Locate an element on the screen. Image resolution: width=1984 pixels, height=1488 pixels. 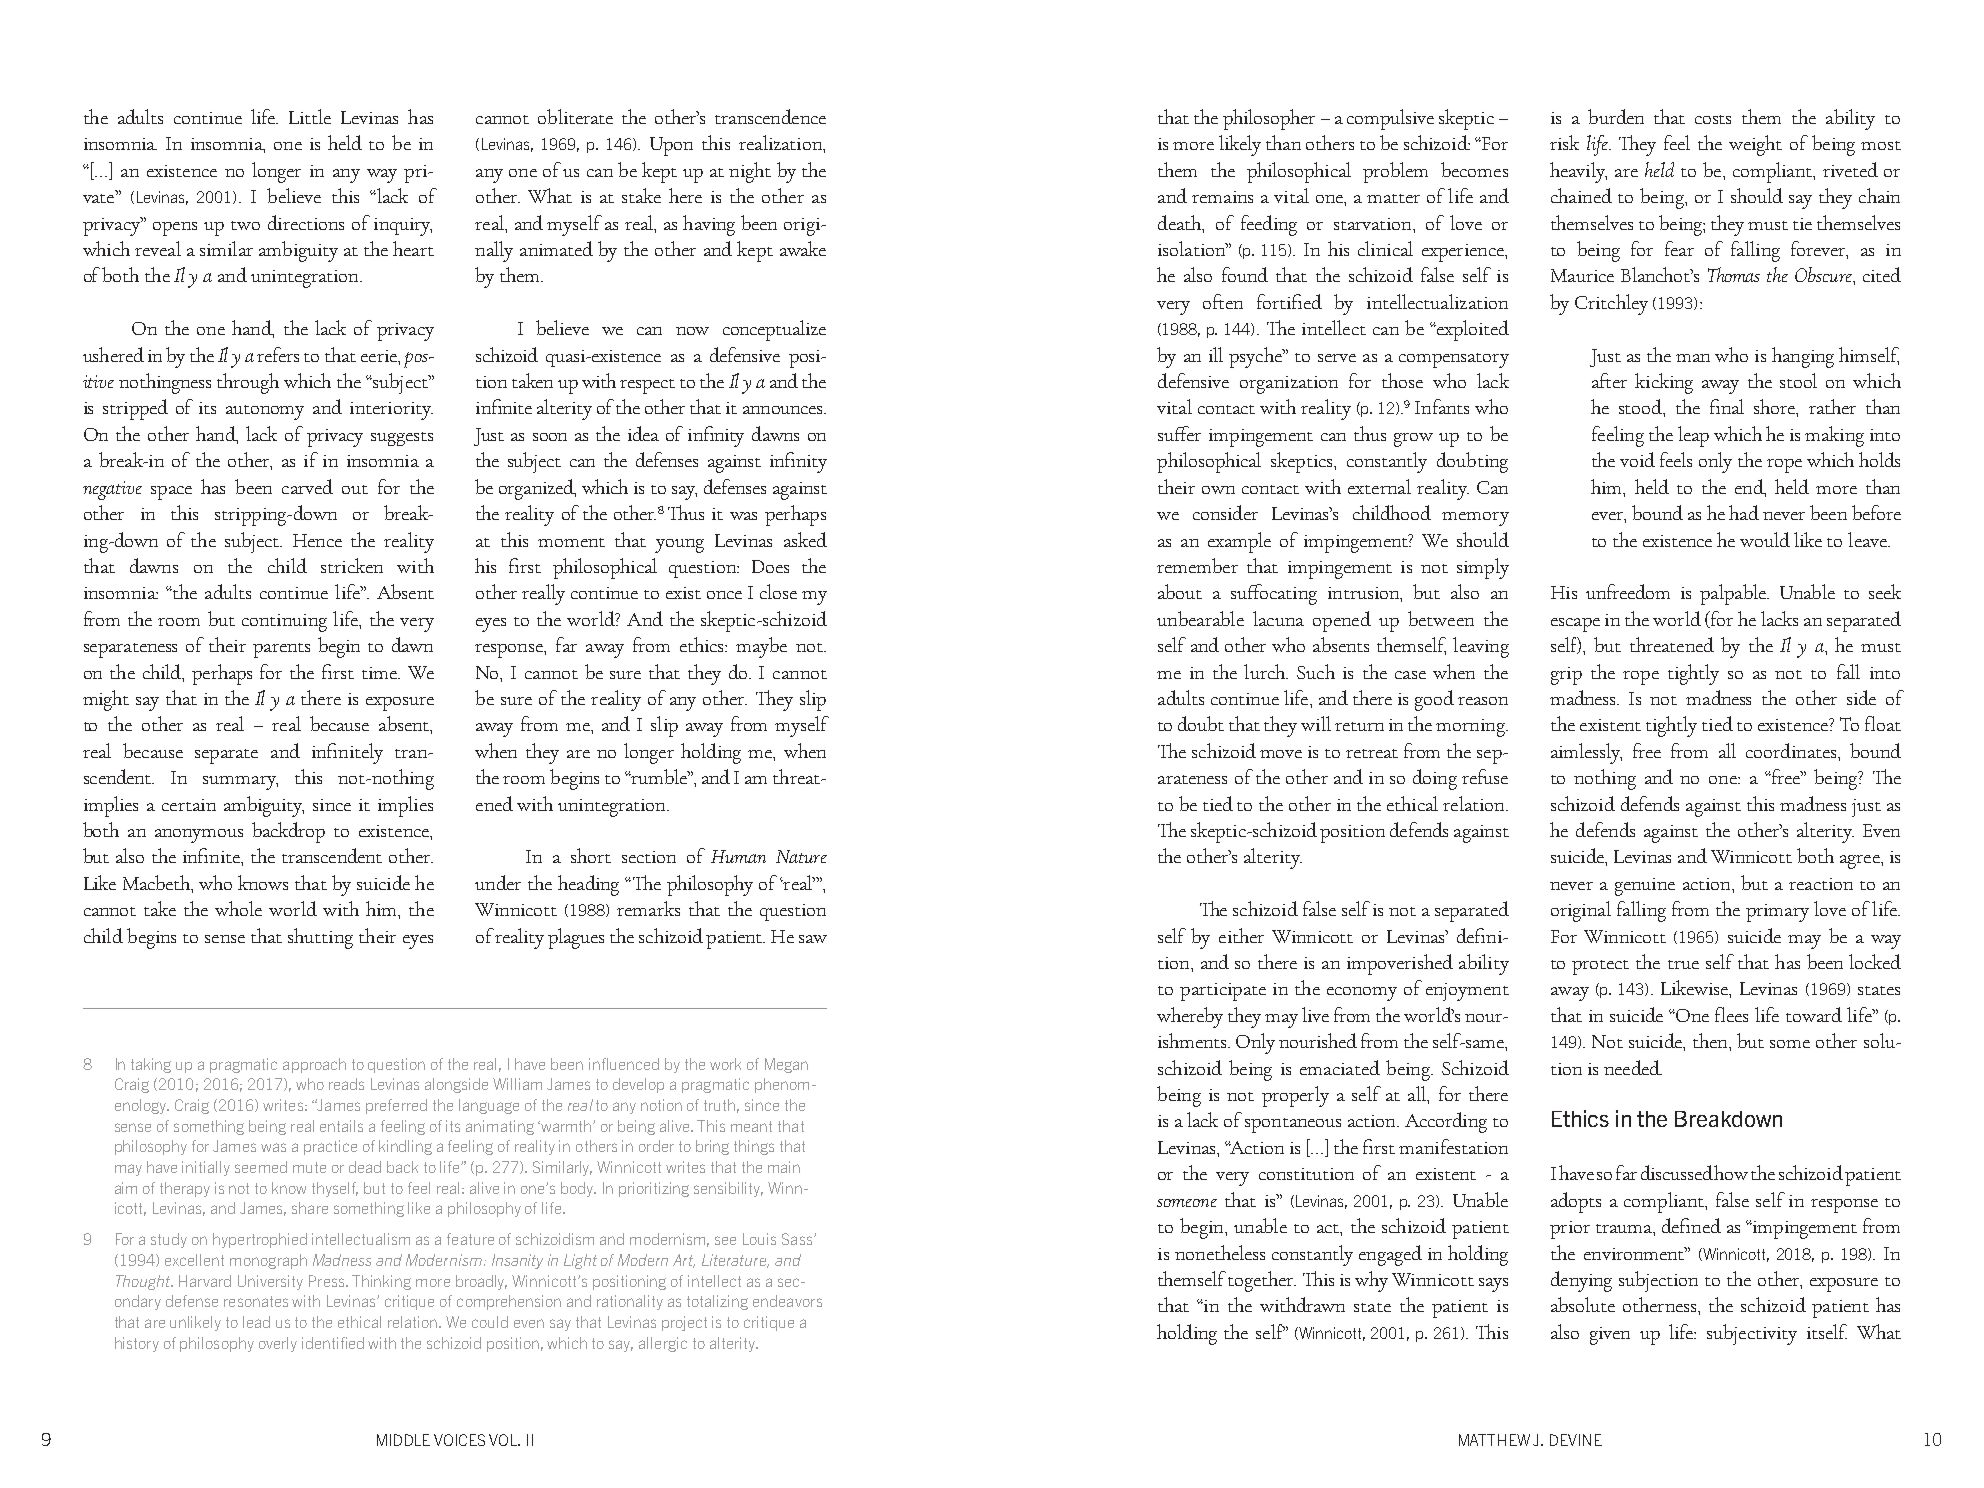
Little is located at coordinates (310, 116).
